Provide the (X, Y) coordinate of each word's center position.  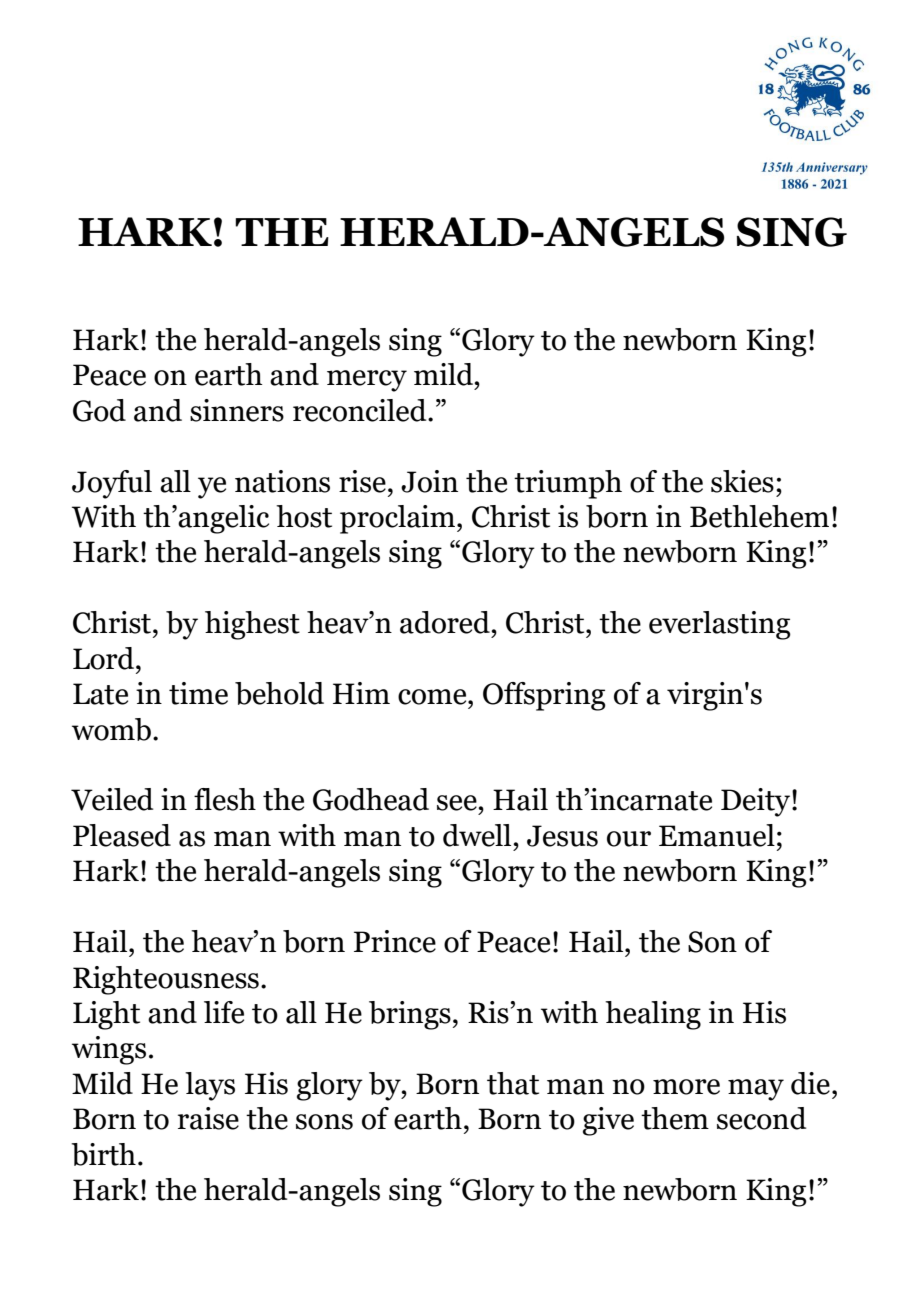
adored (446, 622)
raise (208, 1118)
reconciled (361, 410)
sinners (237, 410)
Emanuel (717, 835)
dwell (478, 835)
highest (252, 625)
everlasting (720, 625)
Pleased (122, 835)
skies (742, 481)
